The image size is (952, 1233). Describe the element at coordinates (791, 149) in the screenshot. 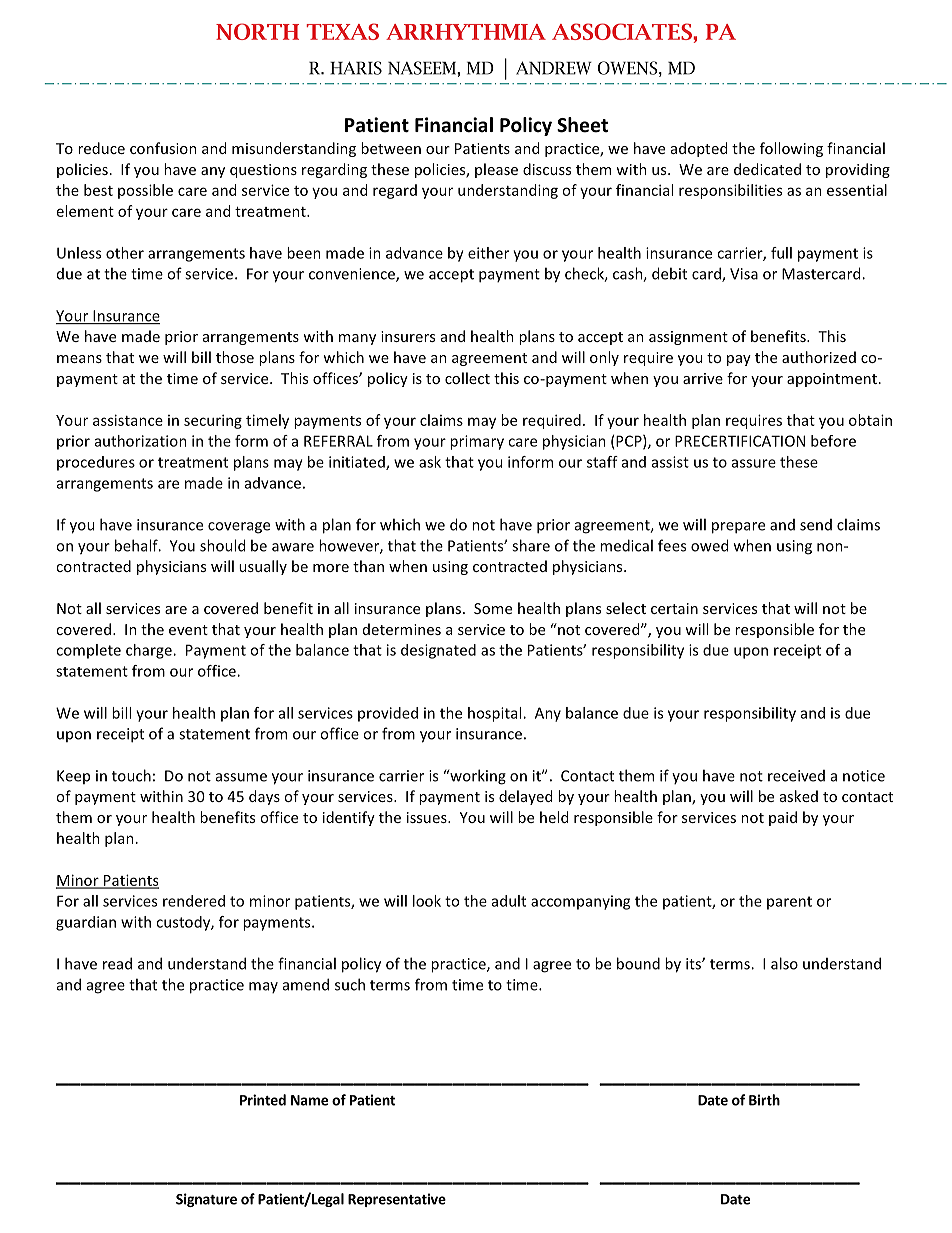

I see `following` at that location.
